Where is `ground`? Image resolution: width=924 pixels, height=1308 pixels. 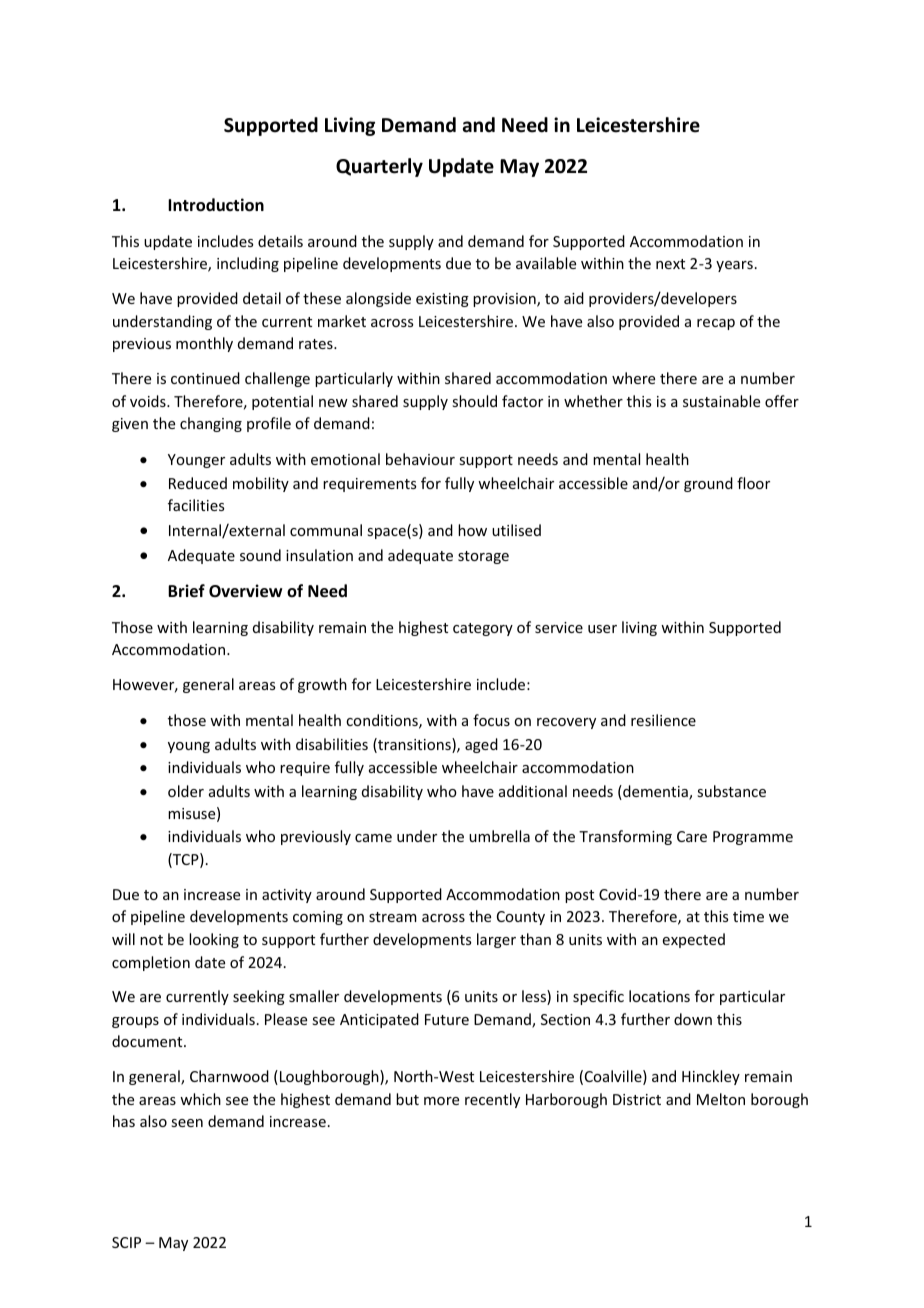
ground is located at coordinates (708, 484).
